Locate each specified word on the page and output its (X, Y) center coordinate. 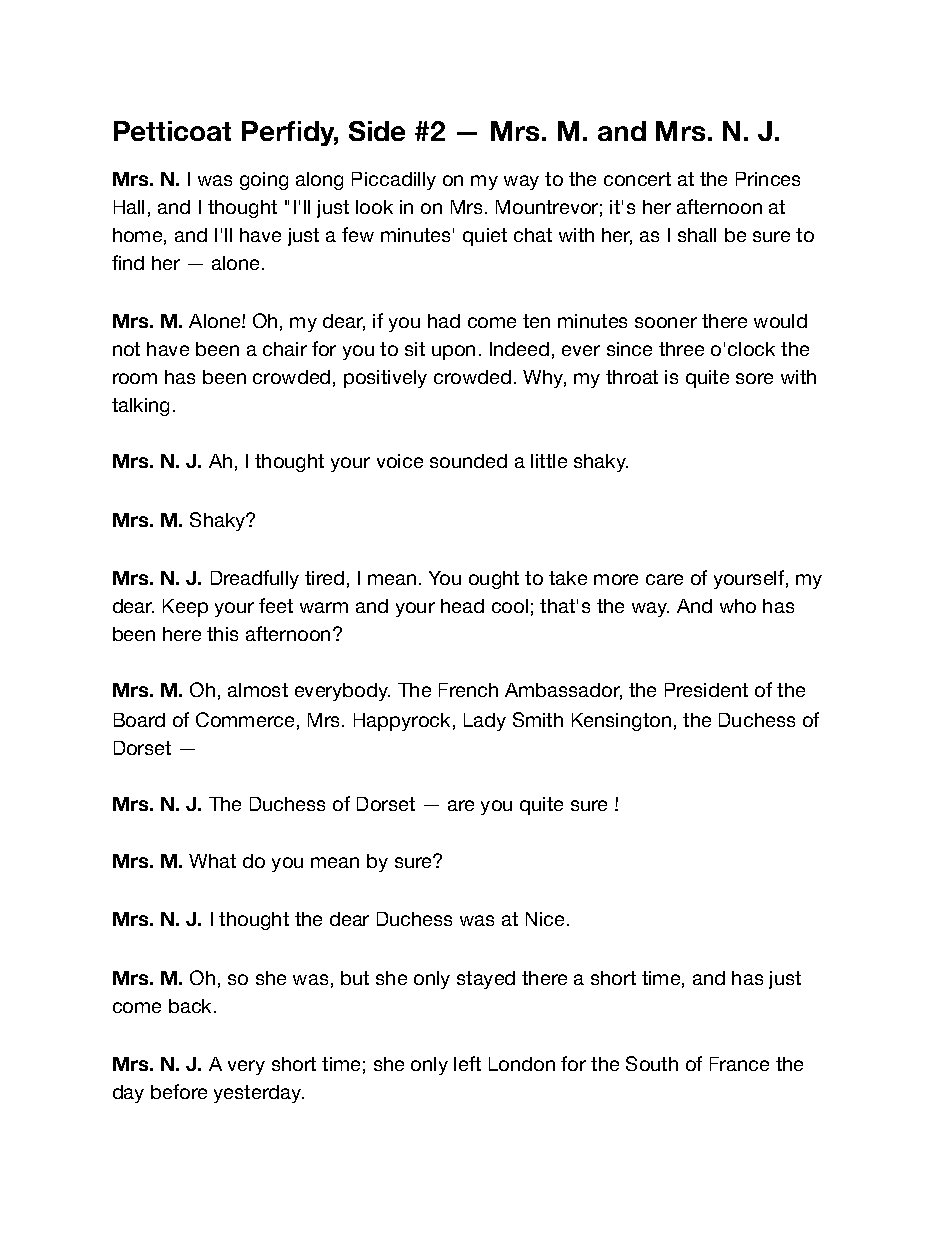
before (179, 1091)
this (222, 634)
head (462, 606)
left (467, 1063)
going (264, 181)
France (739, 1064)
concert (637, 179)
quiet (485, 237)
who (738, 606)
